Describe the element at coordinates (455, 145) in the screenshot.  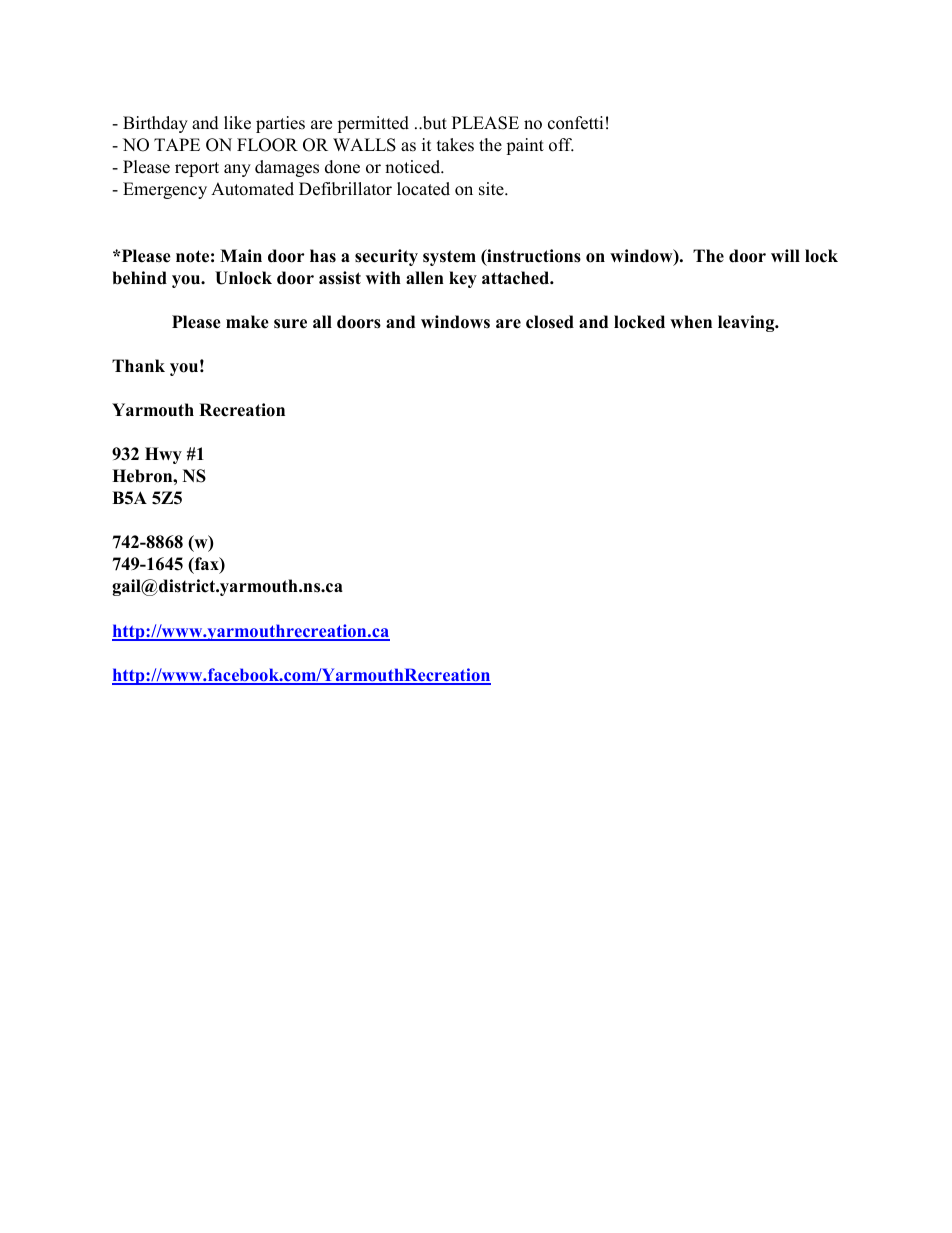
I see `takes` at that location.
